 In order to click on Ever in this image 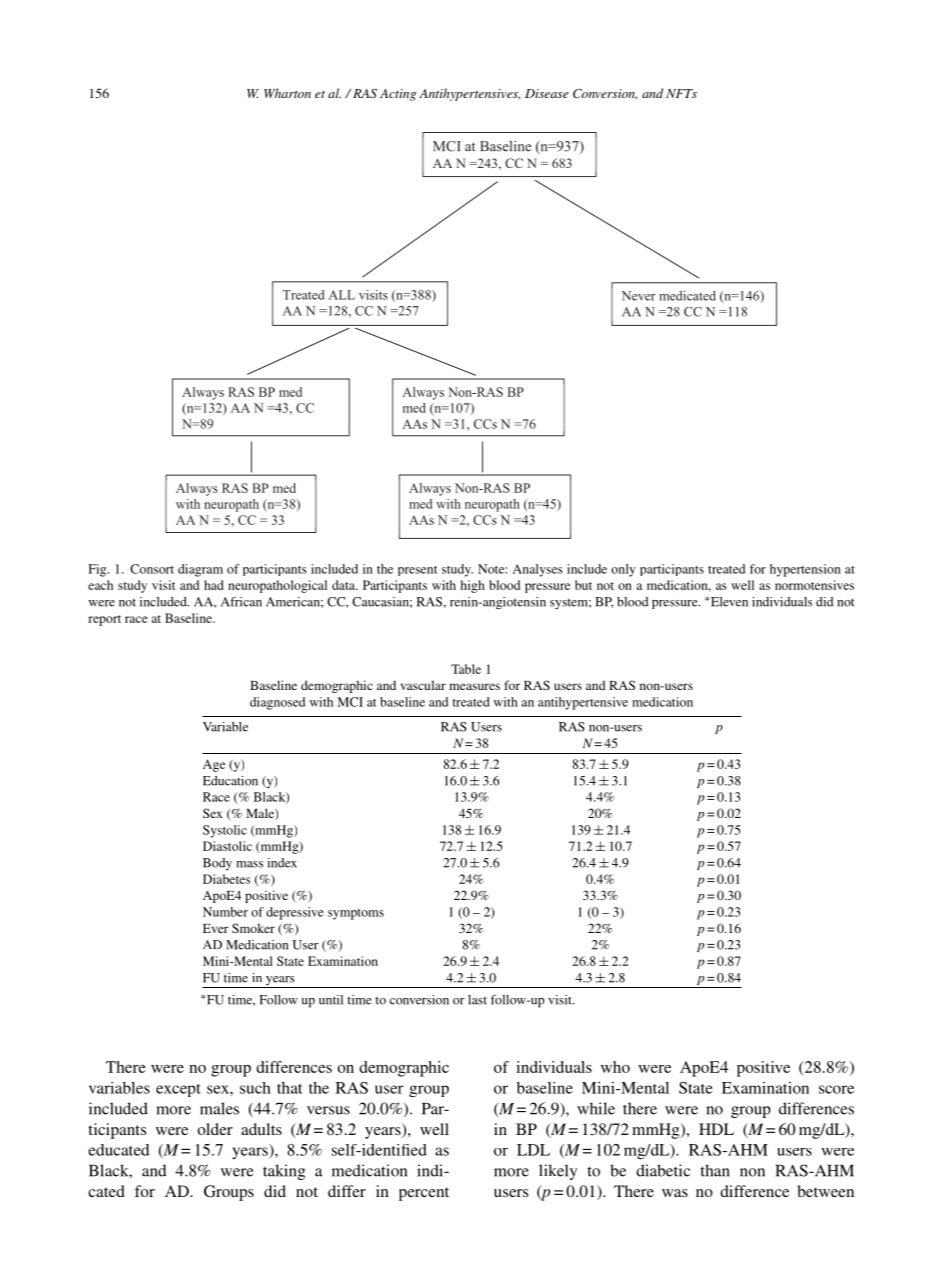, I will do `click(216, 928)`.
